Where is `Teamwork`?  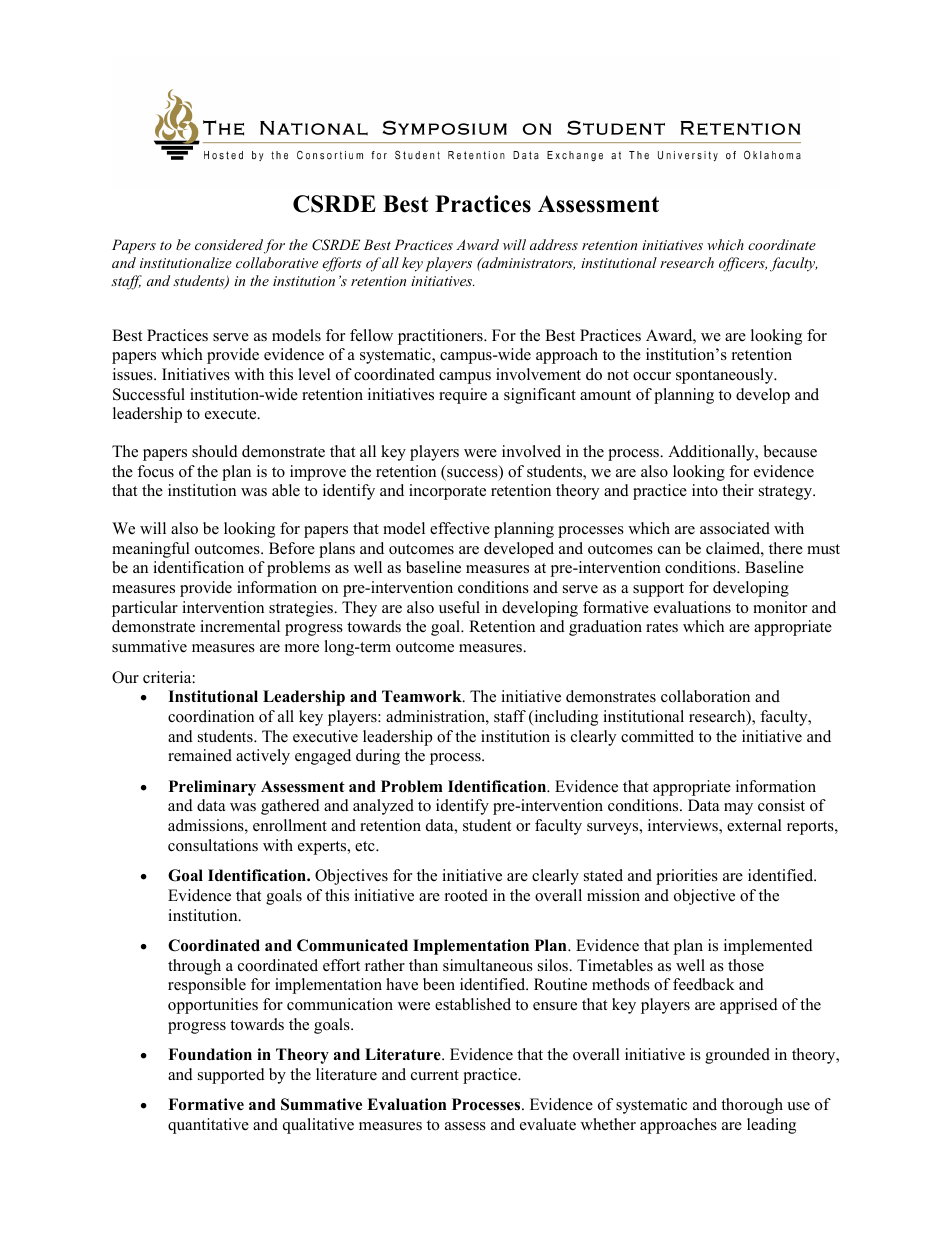
Teamwork is located at coordinates (423, 696).
